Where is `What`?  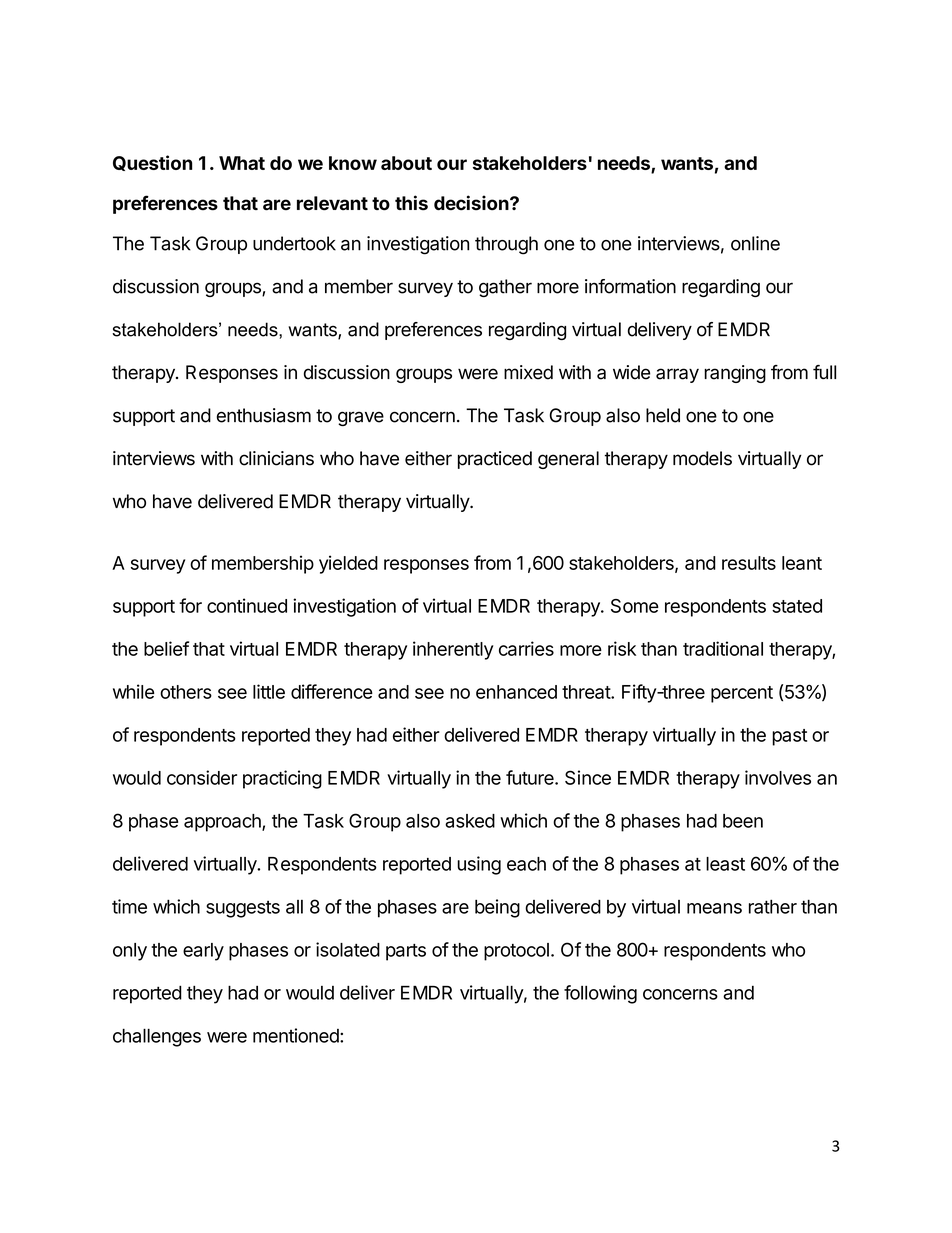
What is located at coordinates (242, 163).
